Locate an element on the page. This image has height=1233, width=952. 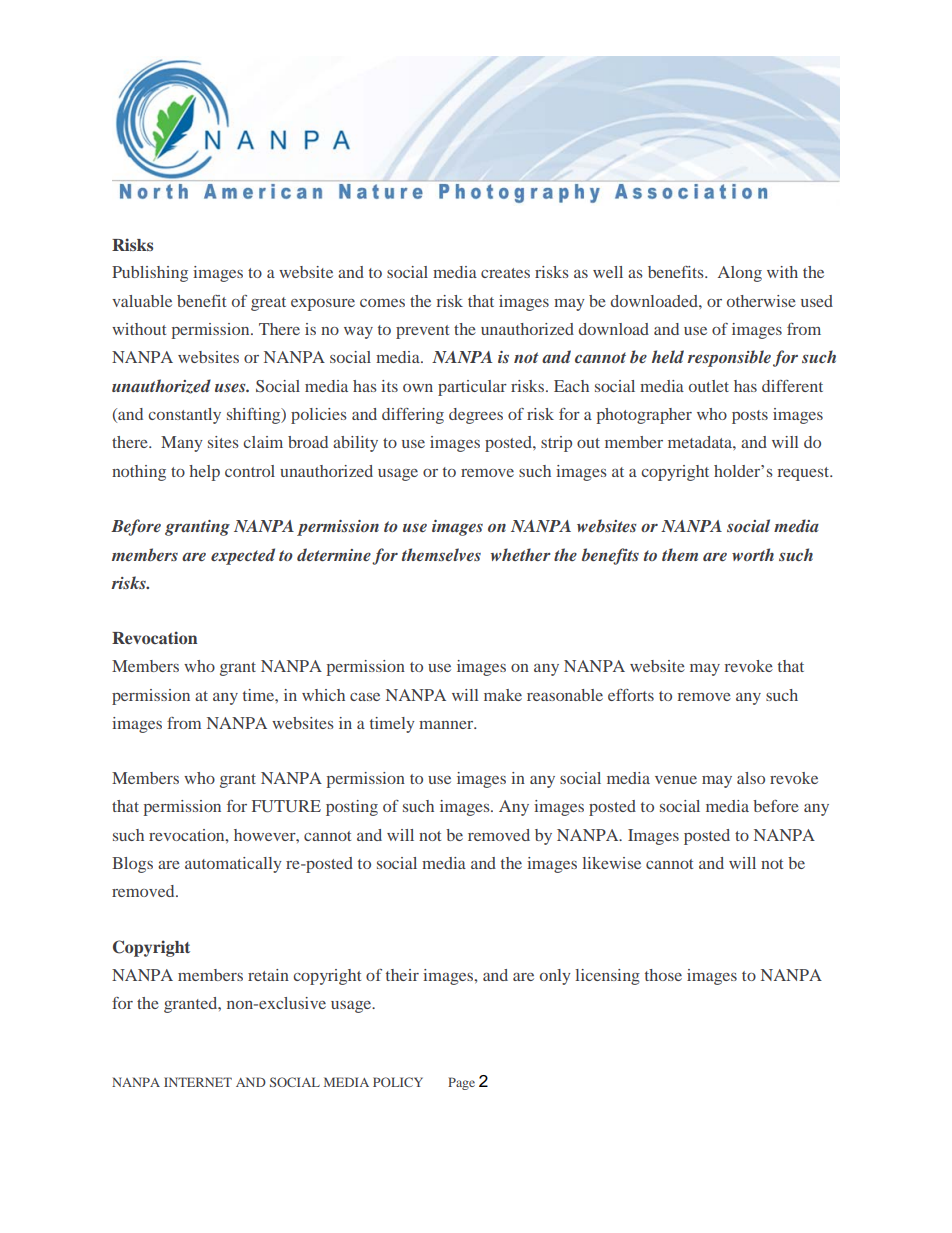
creates is located at coordinates (505, 273).
